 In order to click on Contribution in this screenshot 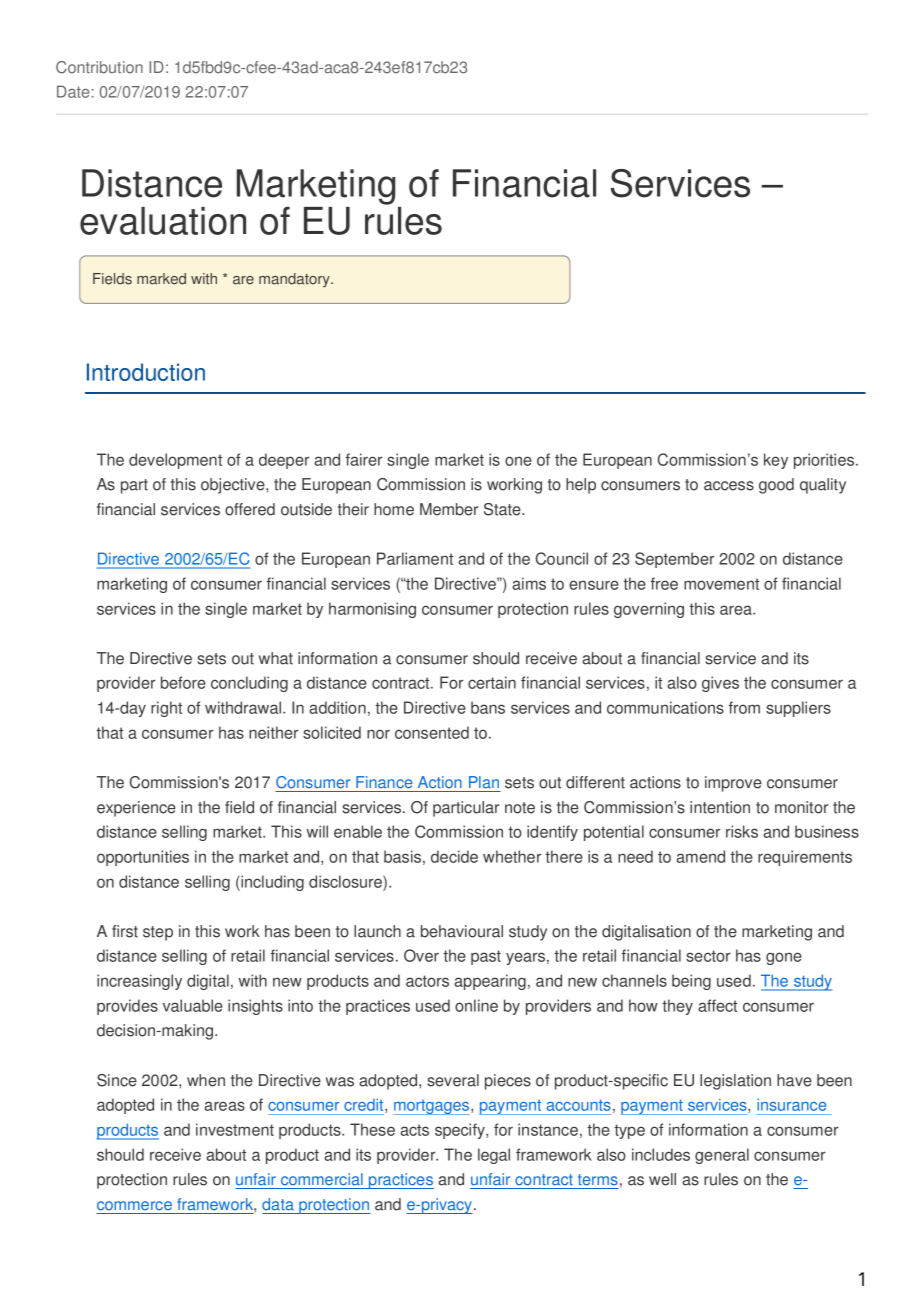, I will do `click(99, 67)`.
